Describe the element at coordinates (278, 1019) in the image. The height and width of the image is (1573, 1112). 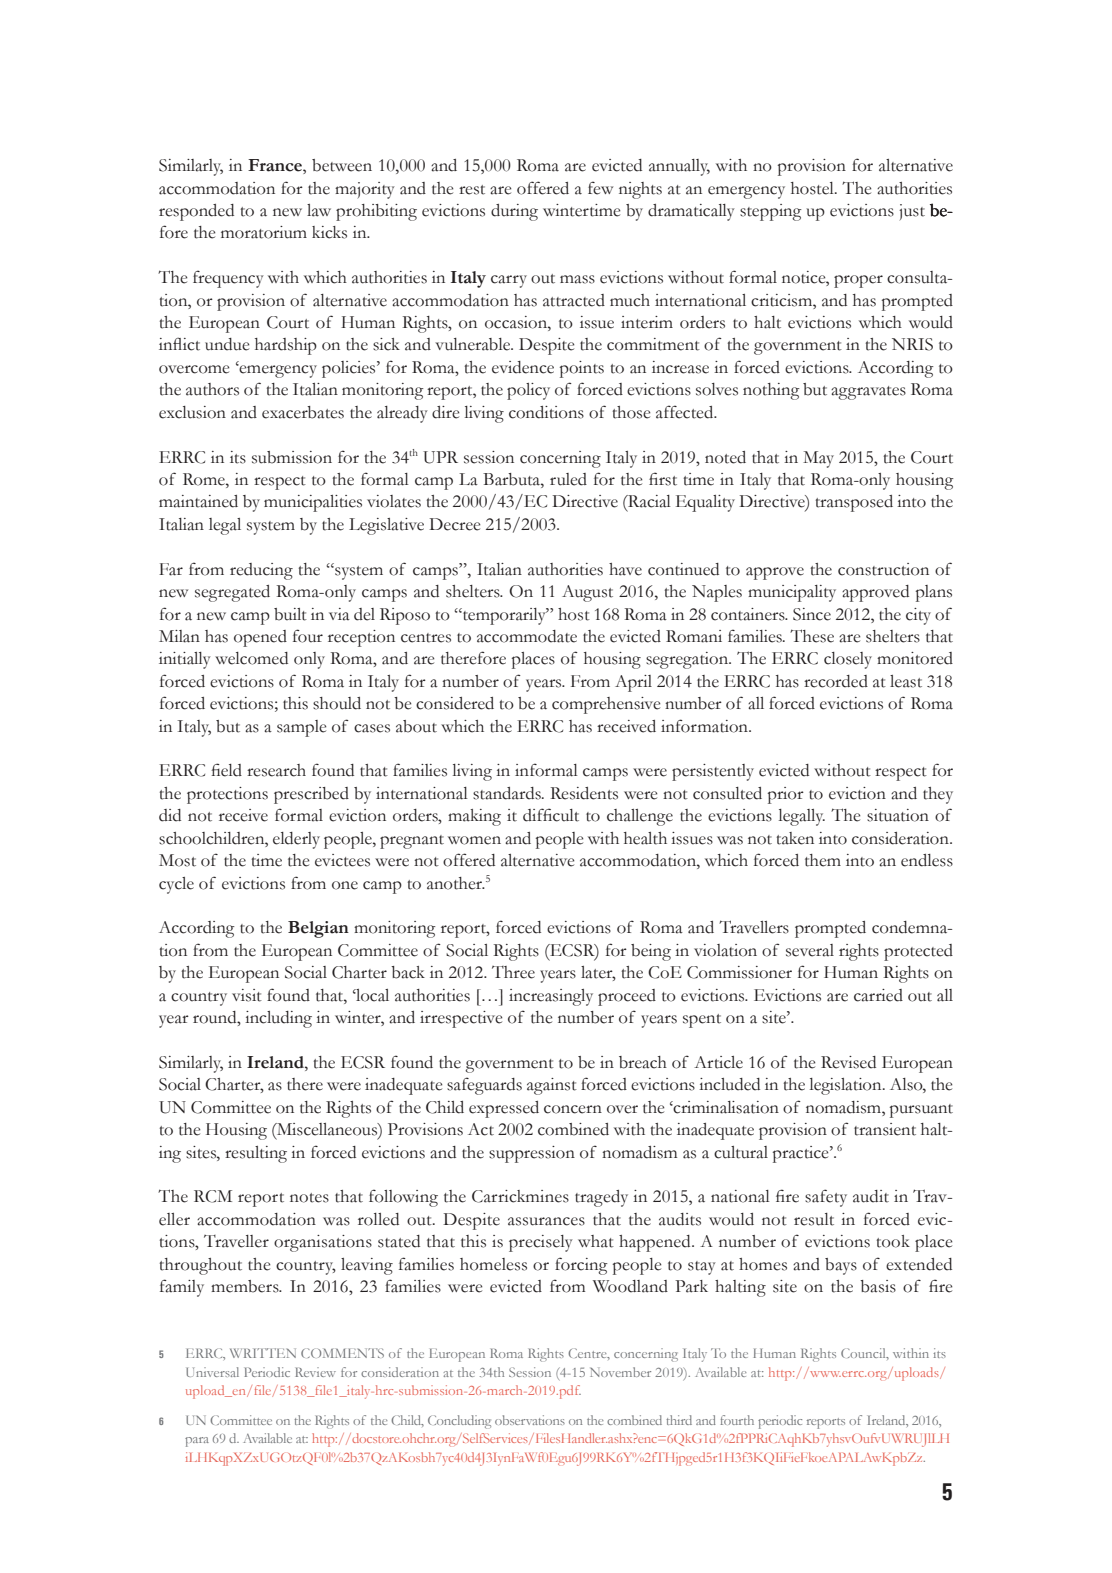
I see `including` at that location.
